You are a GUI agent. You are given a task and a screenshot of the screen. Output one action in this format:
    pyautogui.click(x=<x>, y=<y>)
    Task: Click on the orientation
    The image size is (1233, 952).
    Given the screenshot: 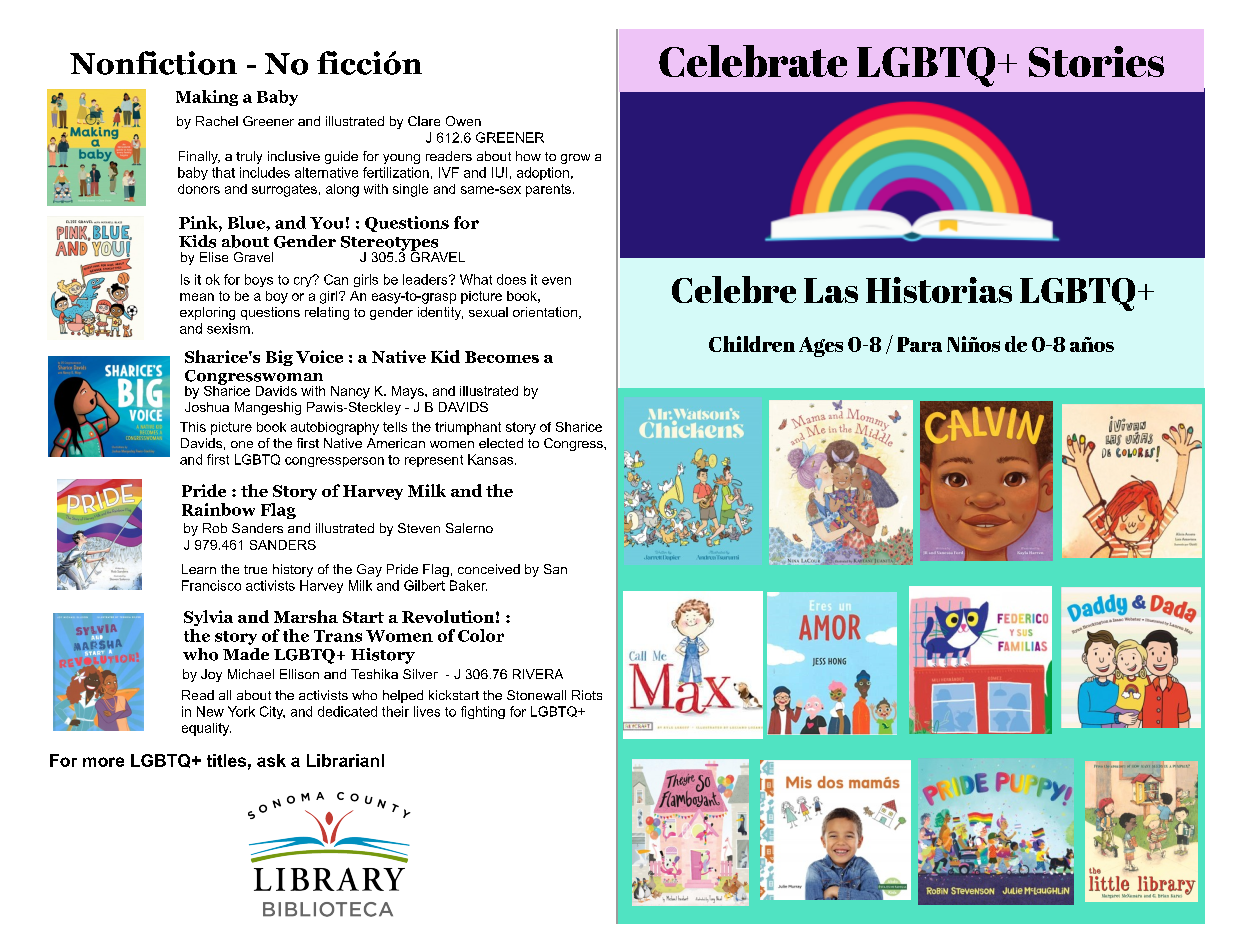 What is the action you would take?
    pyautogui.click(x=545, y=312)
